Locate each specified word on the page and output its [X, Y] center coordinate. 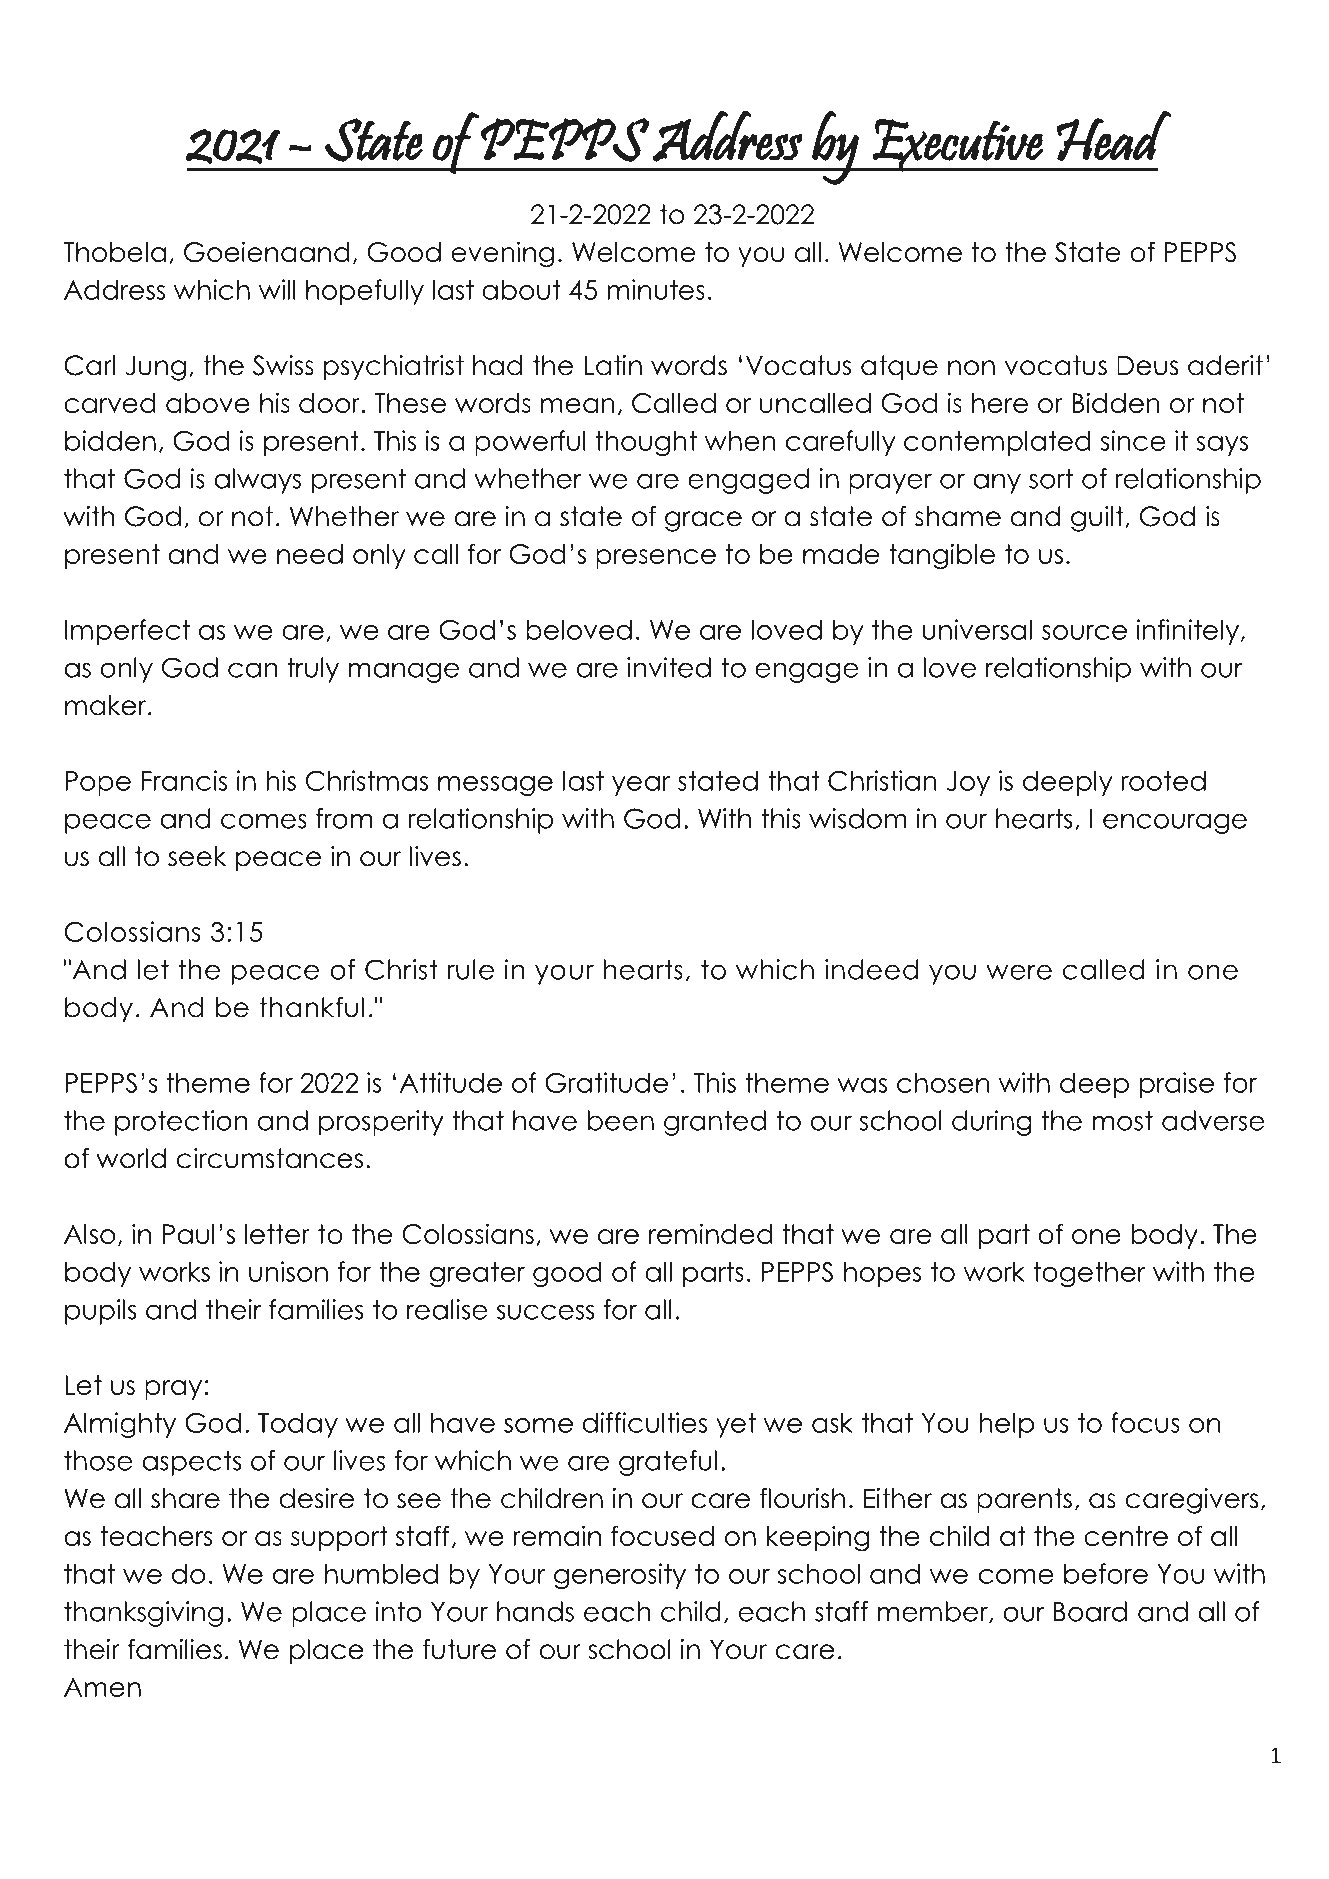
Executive [958, 145]
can [253, 670]
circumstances [270, 1158]
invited [669, 667]
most [1122, 1120]
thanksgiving [143, 1614]
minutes [656, 289]
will [277, 289]
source [1084, 632]
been [621, 1120]
